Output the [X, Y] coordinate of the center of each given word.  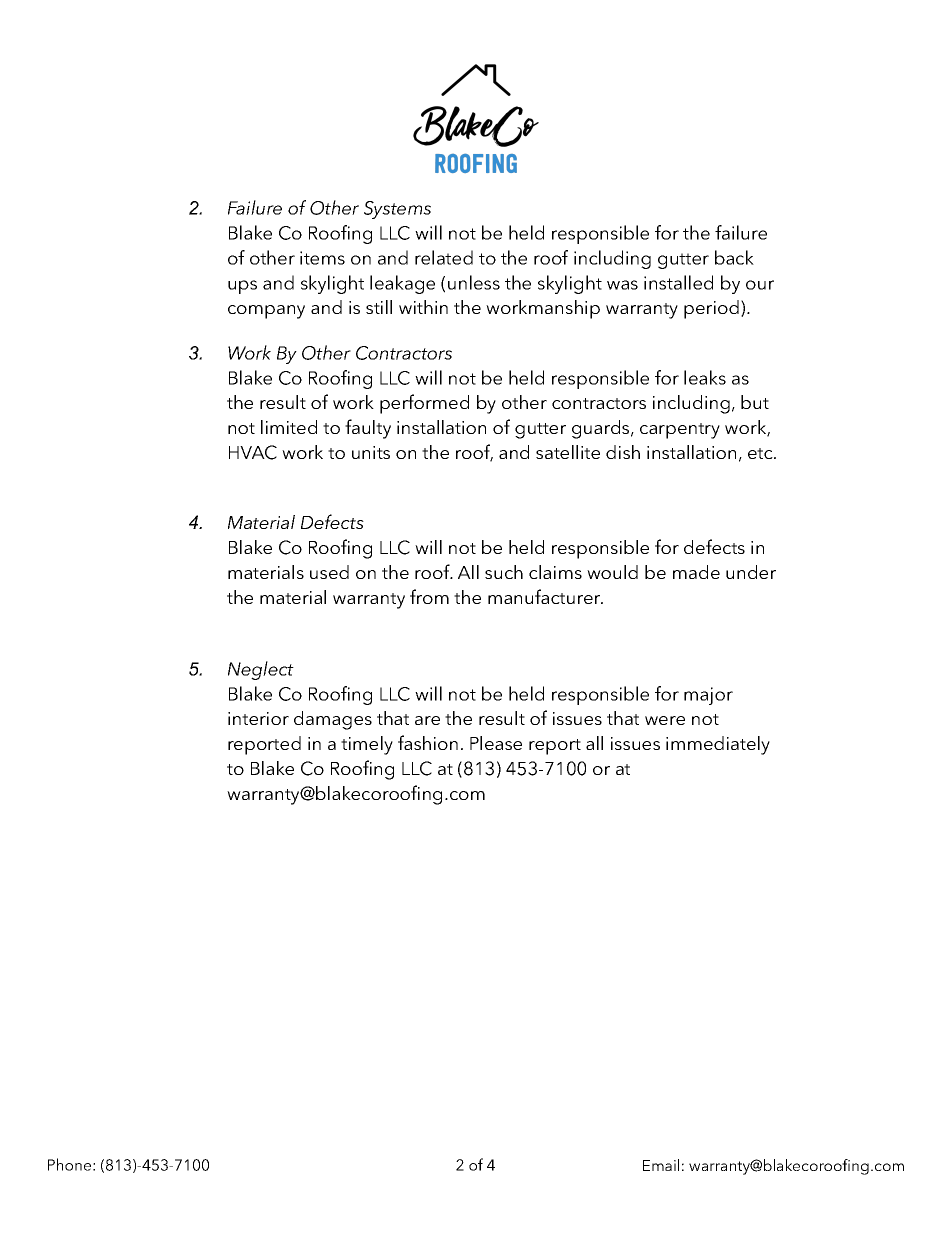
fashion [428, 742]
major [708, 696]
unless [474, 282]
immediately [718, 745]
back [734, 257]
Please [496, 743]
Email [661, 1165]
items [322, 258]
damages [333, 720]
